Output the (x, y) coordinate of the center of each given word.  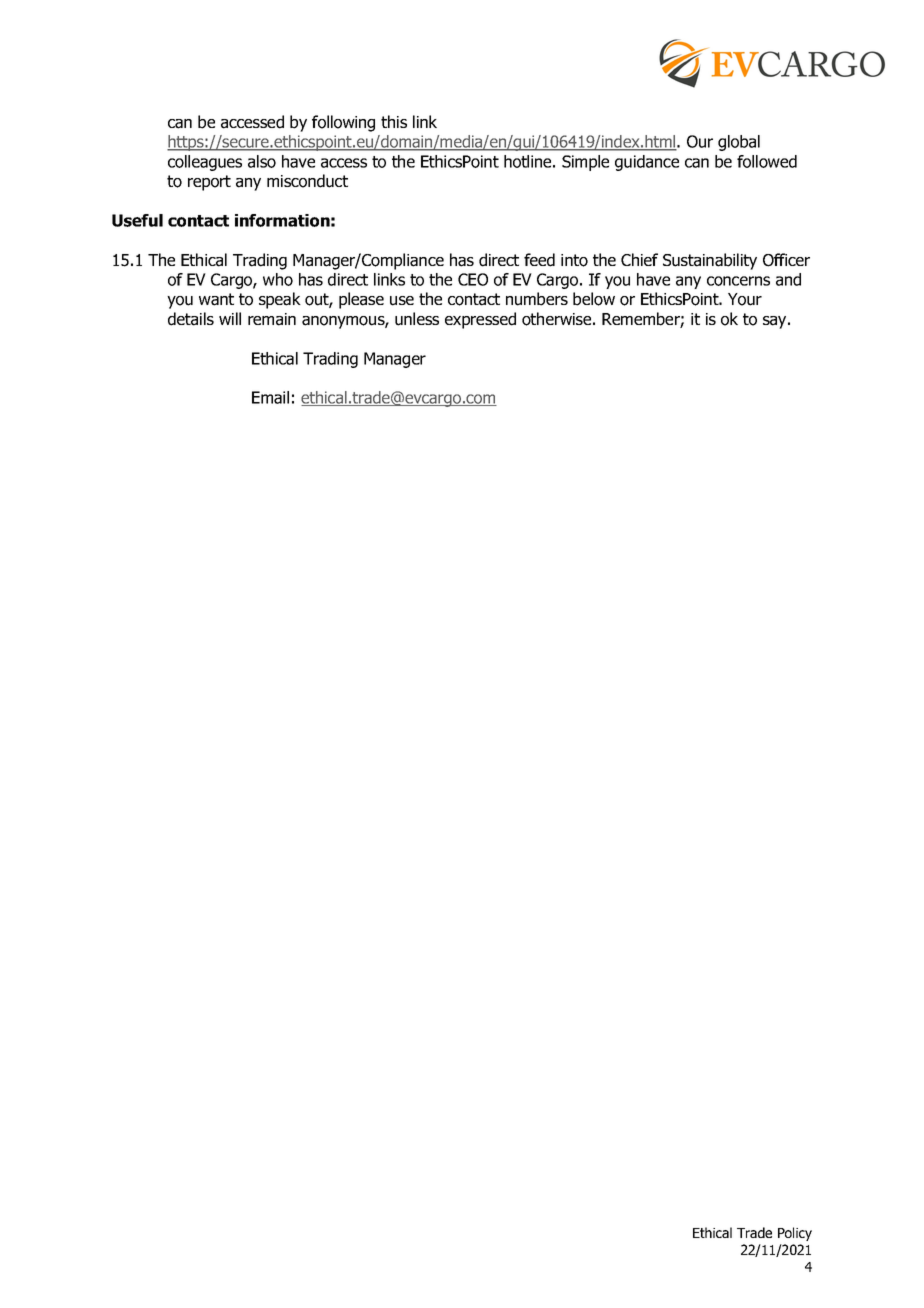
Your (745, 299)
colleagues (205, 163)
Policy (795, 1234)
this (394, 121)
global (739, 143)
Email (270, 397)
